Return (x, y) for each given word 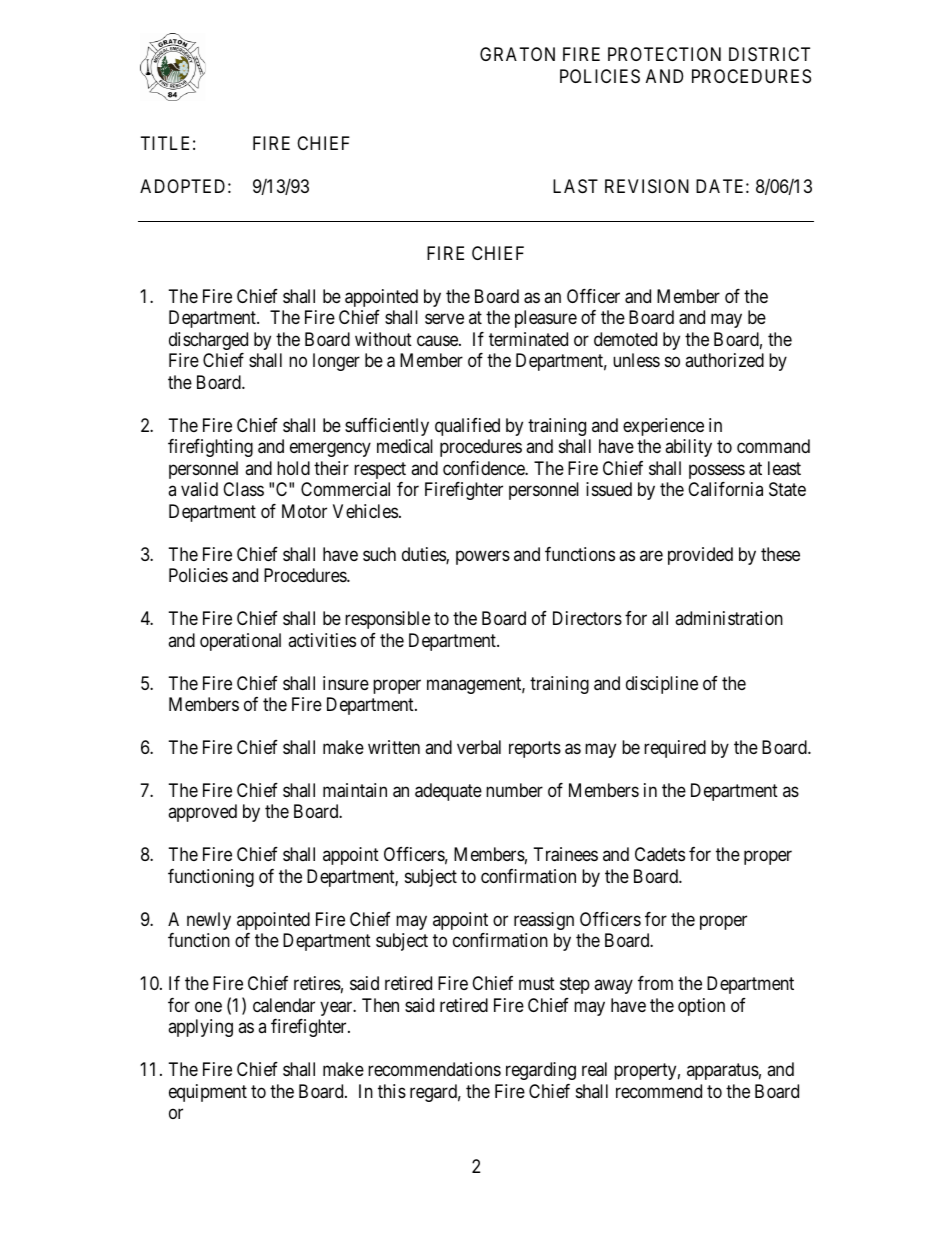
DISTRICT (769, 54)
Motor (304, 511)
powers (483, 557)
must (537, 984)
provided (700, 556)
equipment (208, 1093)
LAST (575, 186)
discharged (208, 341)
